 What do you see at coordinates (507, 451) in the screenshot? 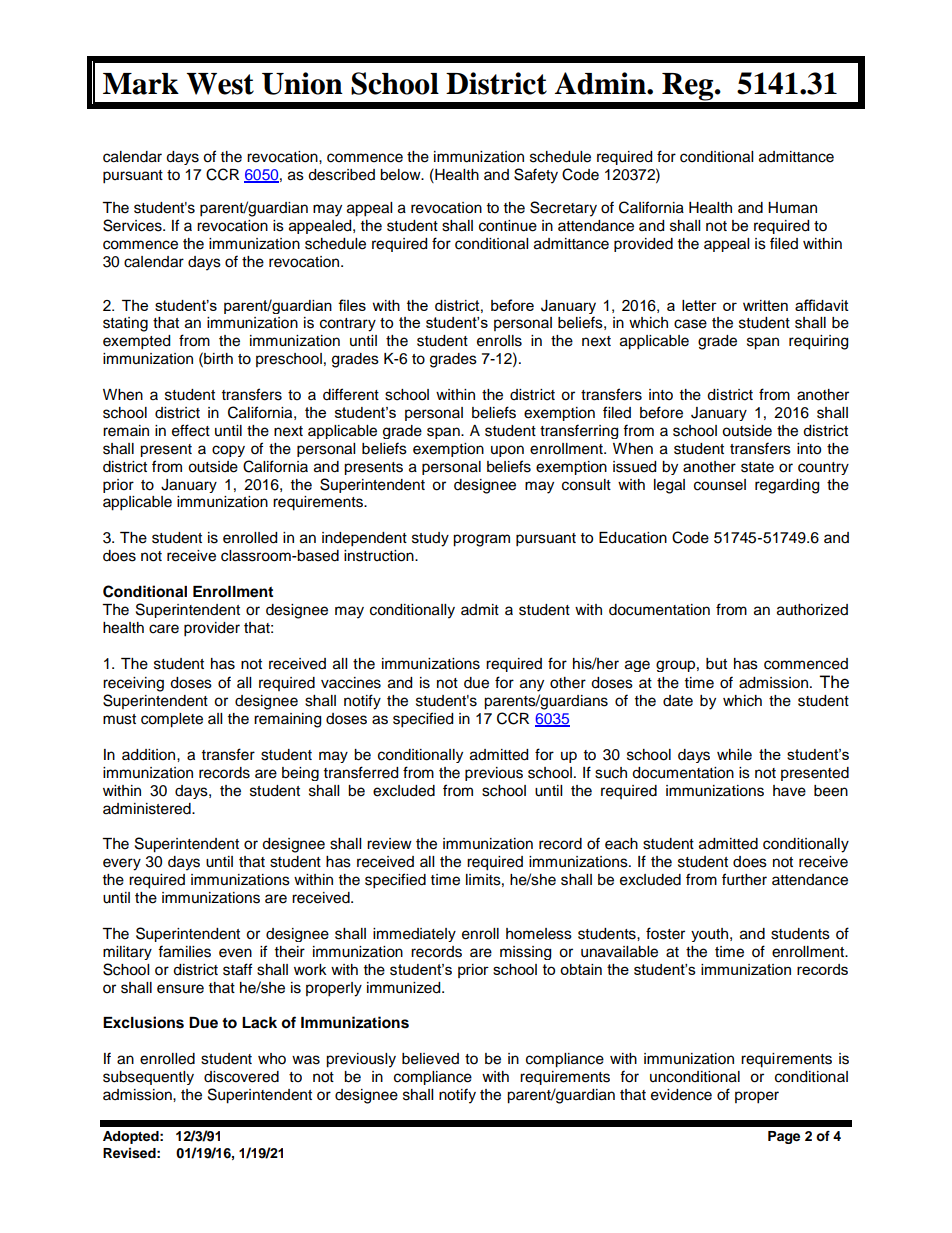
I see `upon` at bounding box center [507, 451].
